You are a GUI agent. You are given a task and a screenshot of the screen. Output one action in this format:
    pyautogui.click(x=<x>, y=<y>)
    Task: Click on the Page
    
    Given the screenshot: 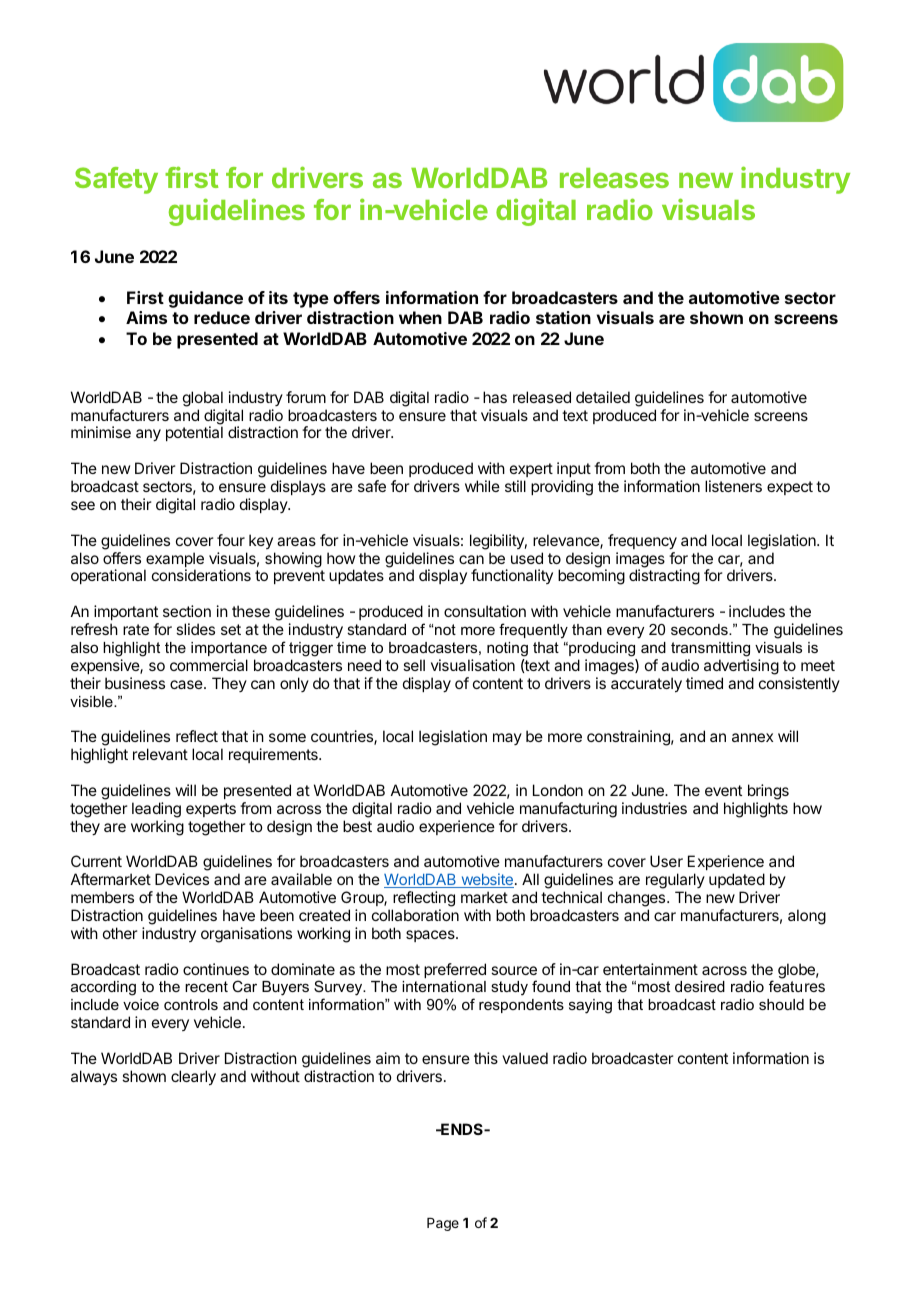 What is the action you would take?
    pyautogui.click(x=443, y=1224)
